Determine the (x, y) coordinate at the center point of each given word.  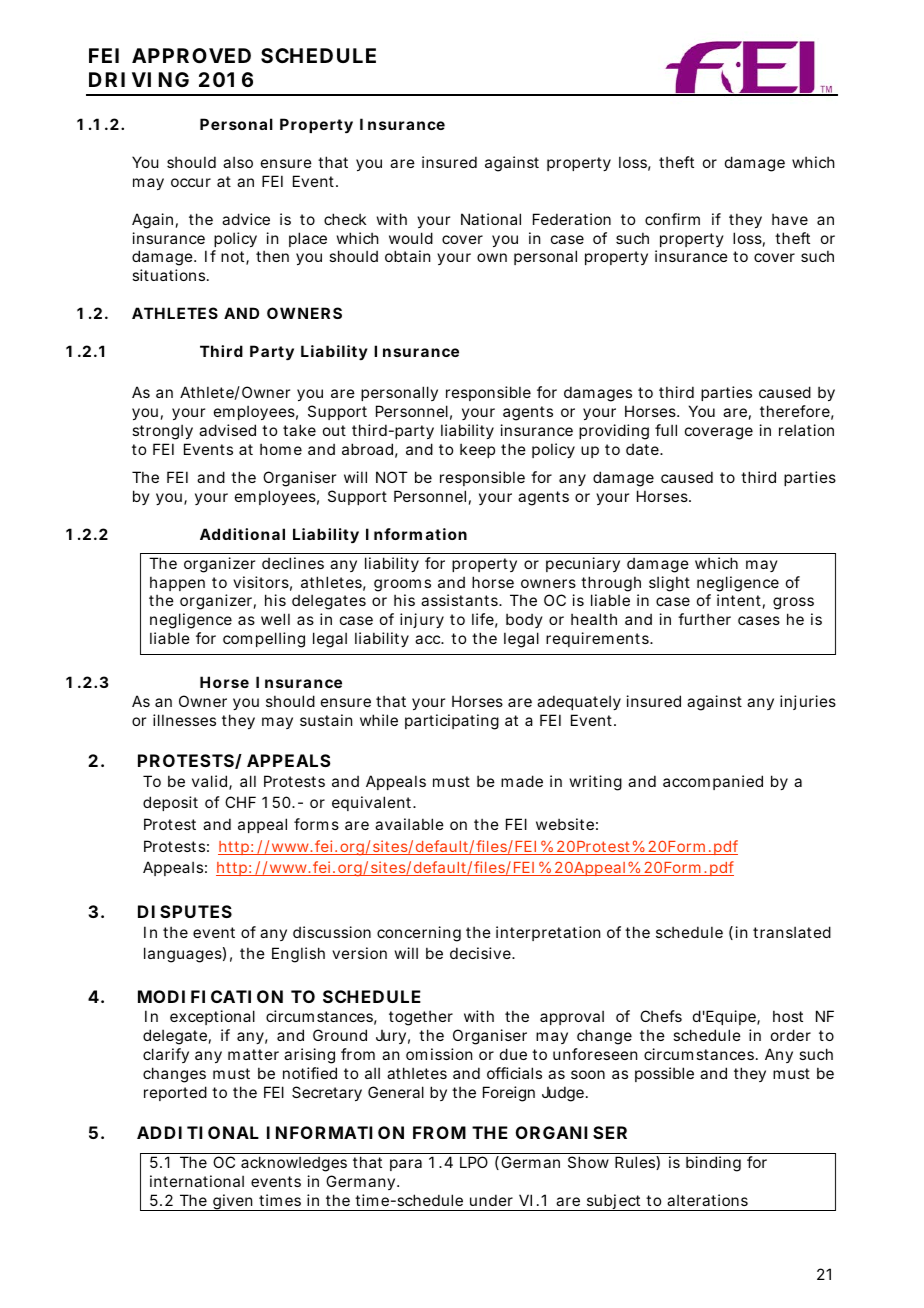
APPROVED (191, 55)
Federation (572, 219)
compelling (264, 640)
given (232, 1202)
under (491, 1200)
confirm (672, 219)
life (483, 619)
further (704, 619)
